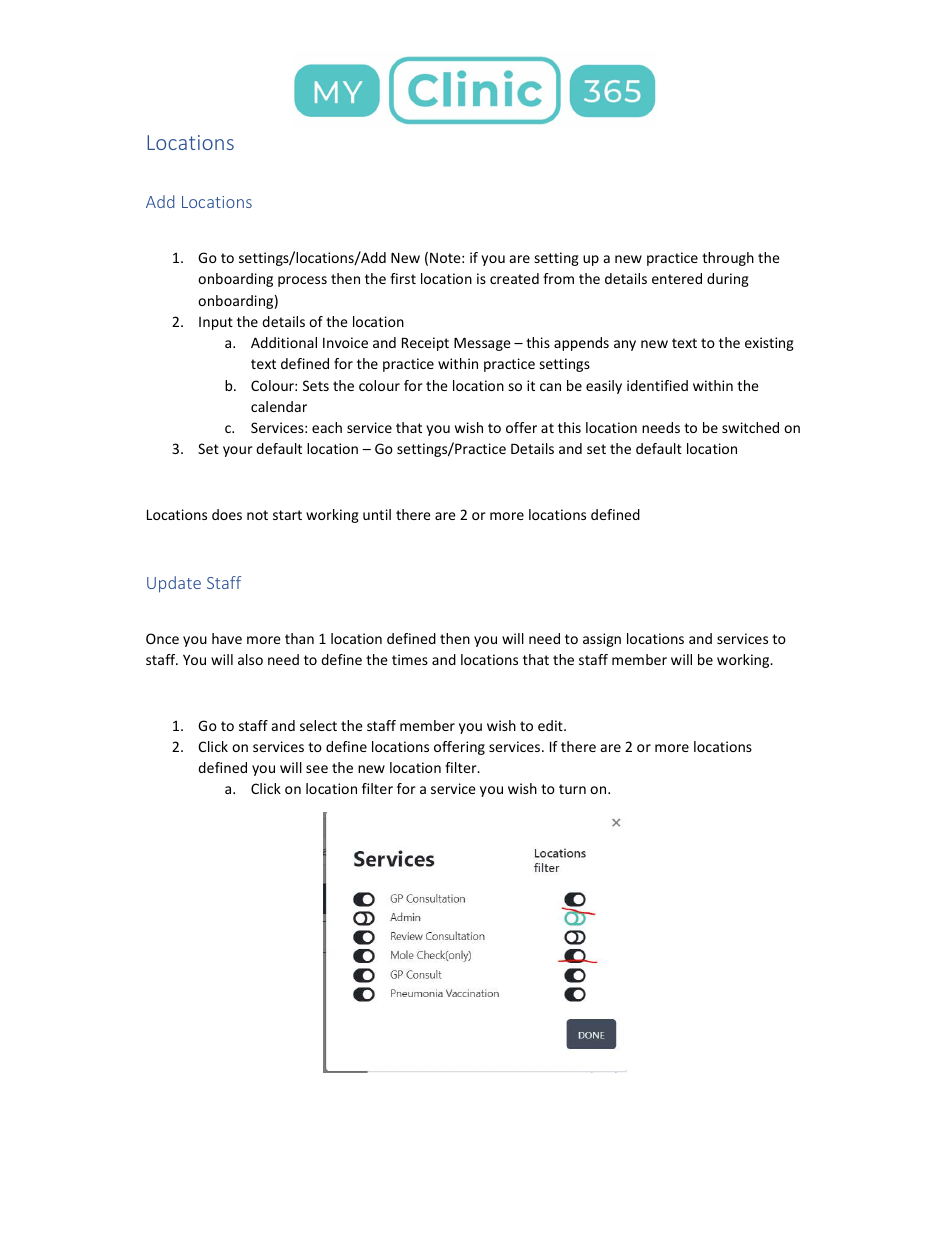 Image resolution: width=952 pixels, height=1233 pixels. Describe the element at coordinates (317, 769) in the screenshot. I see `see` at that location.
